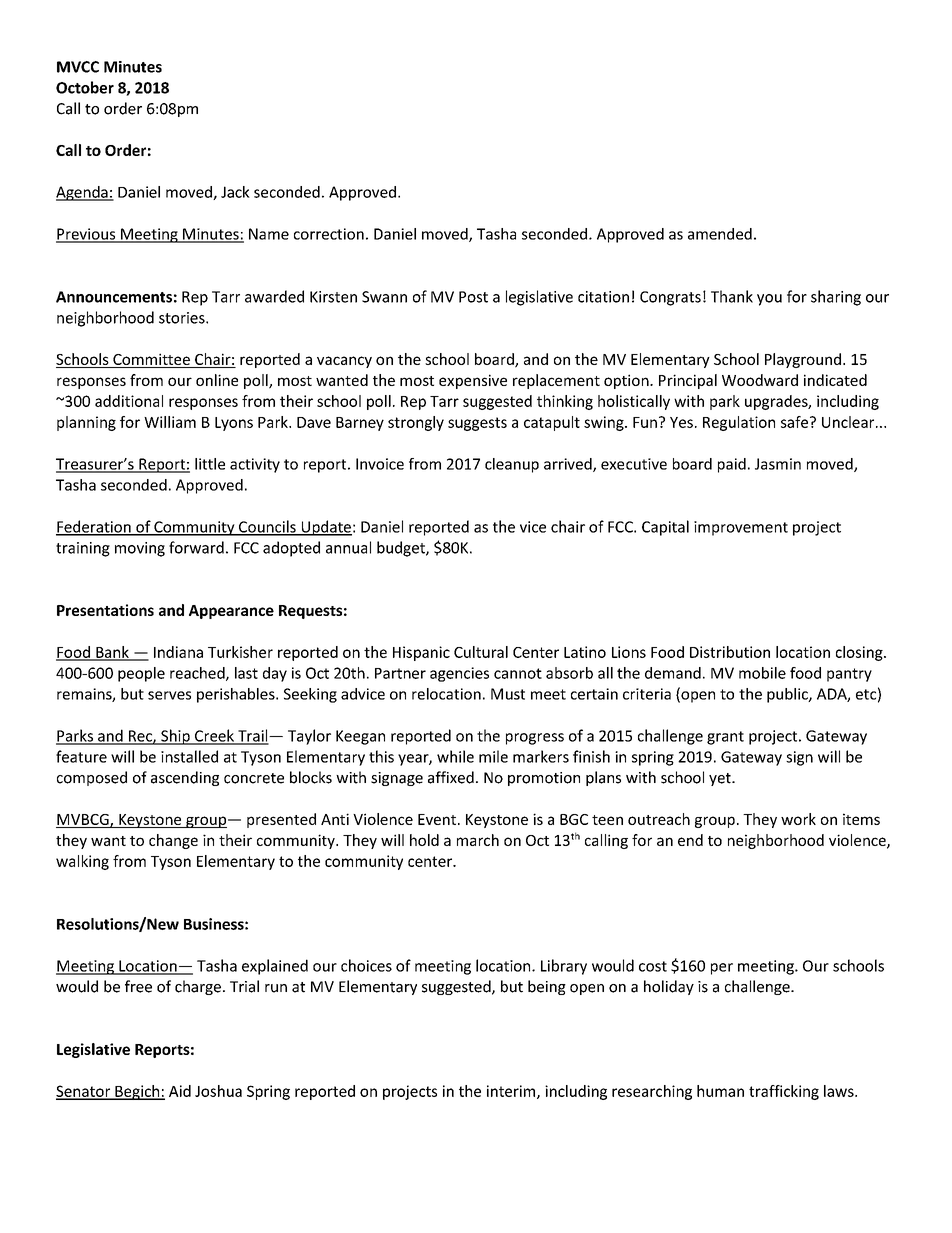 This document has height=1233, width=952. What do you see at coordinates (455, 756) in the document?
I see `while` at bounding box center [455, 756].
